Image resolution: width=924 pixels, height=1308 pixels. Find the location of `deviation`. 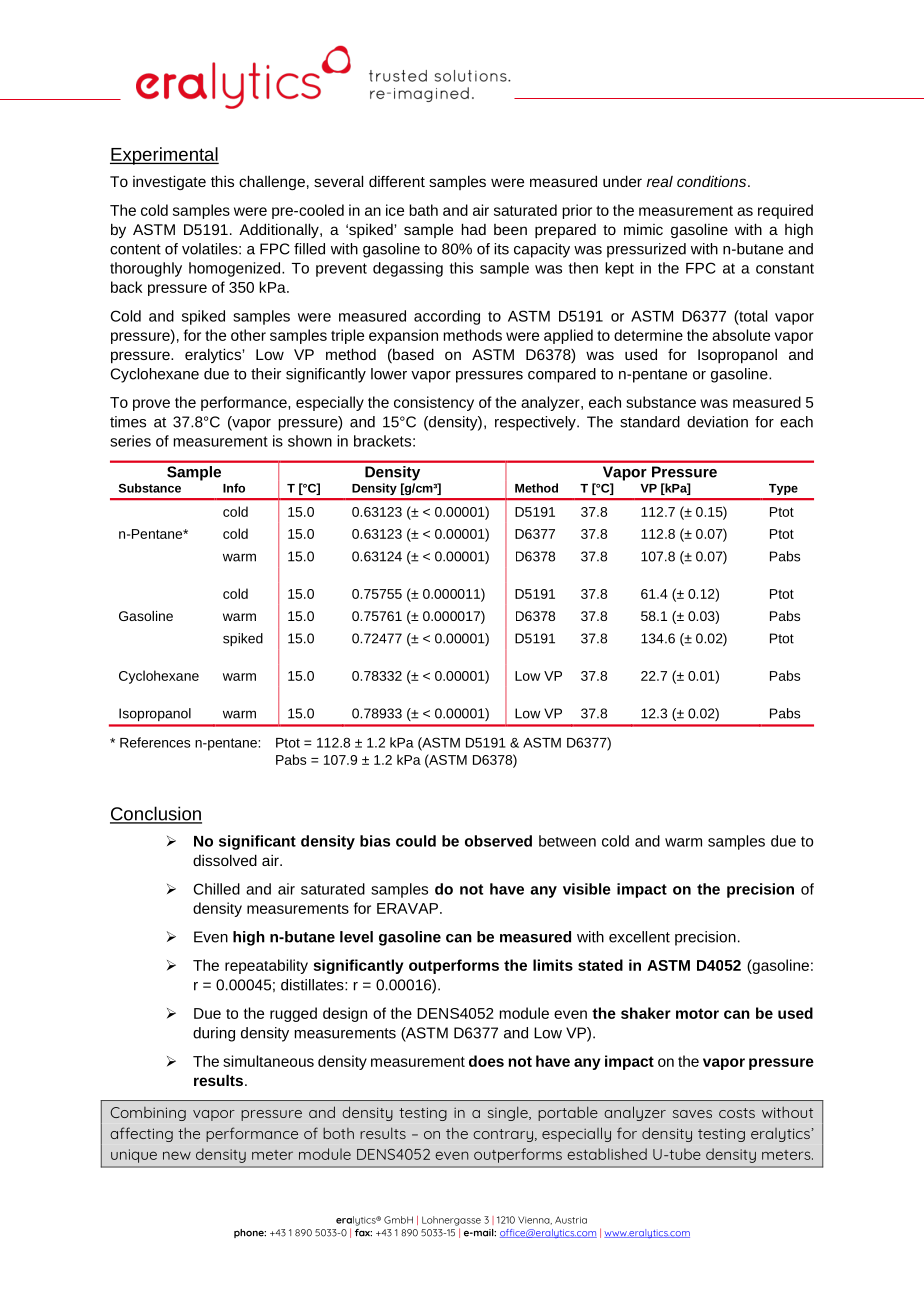

deviation is located at coordinates (717, 422).
